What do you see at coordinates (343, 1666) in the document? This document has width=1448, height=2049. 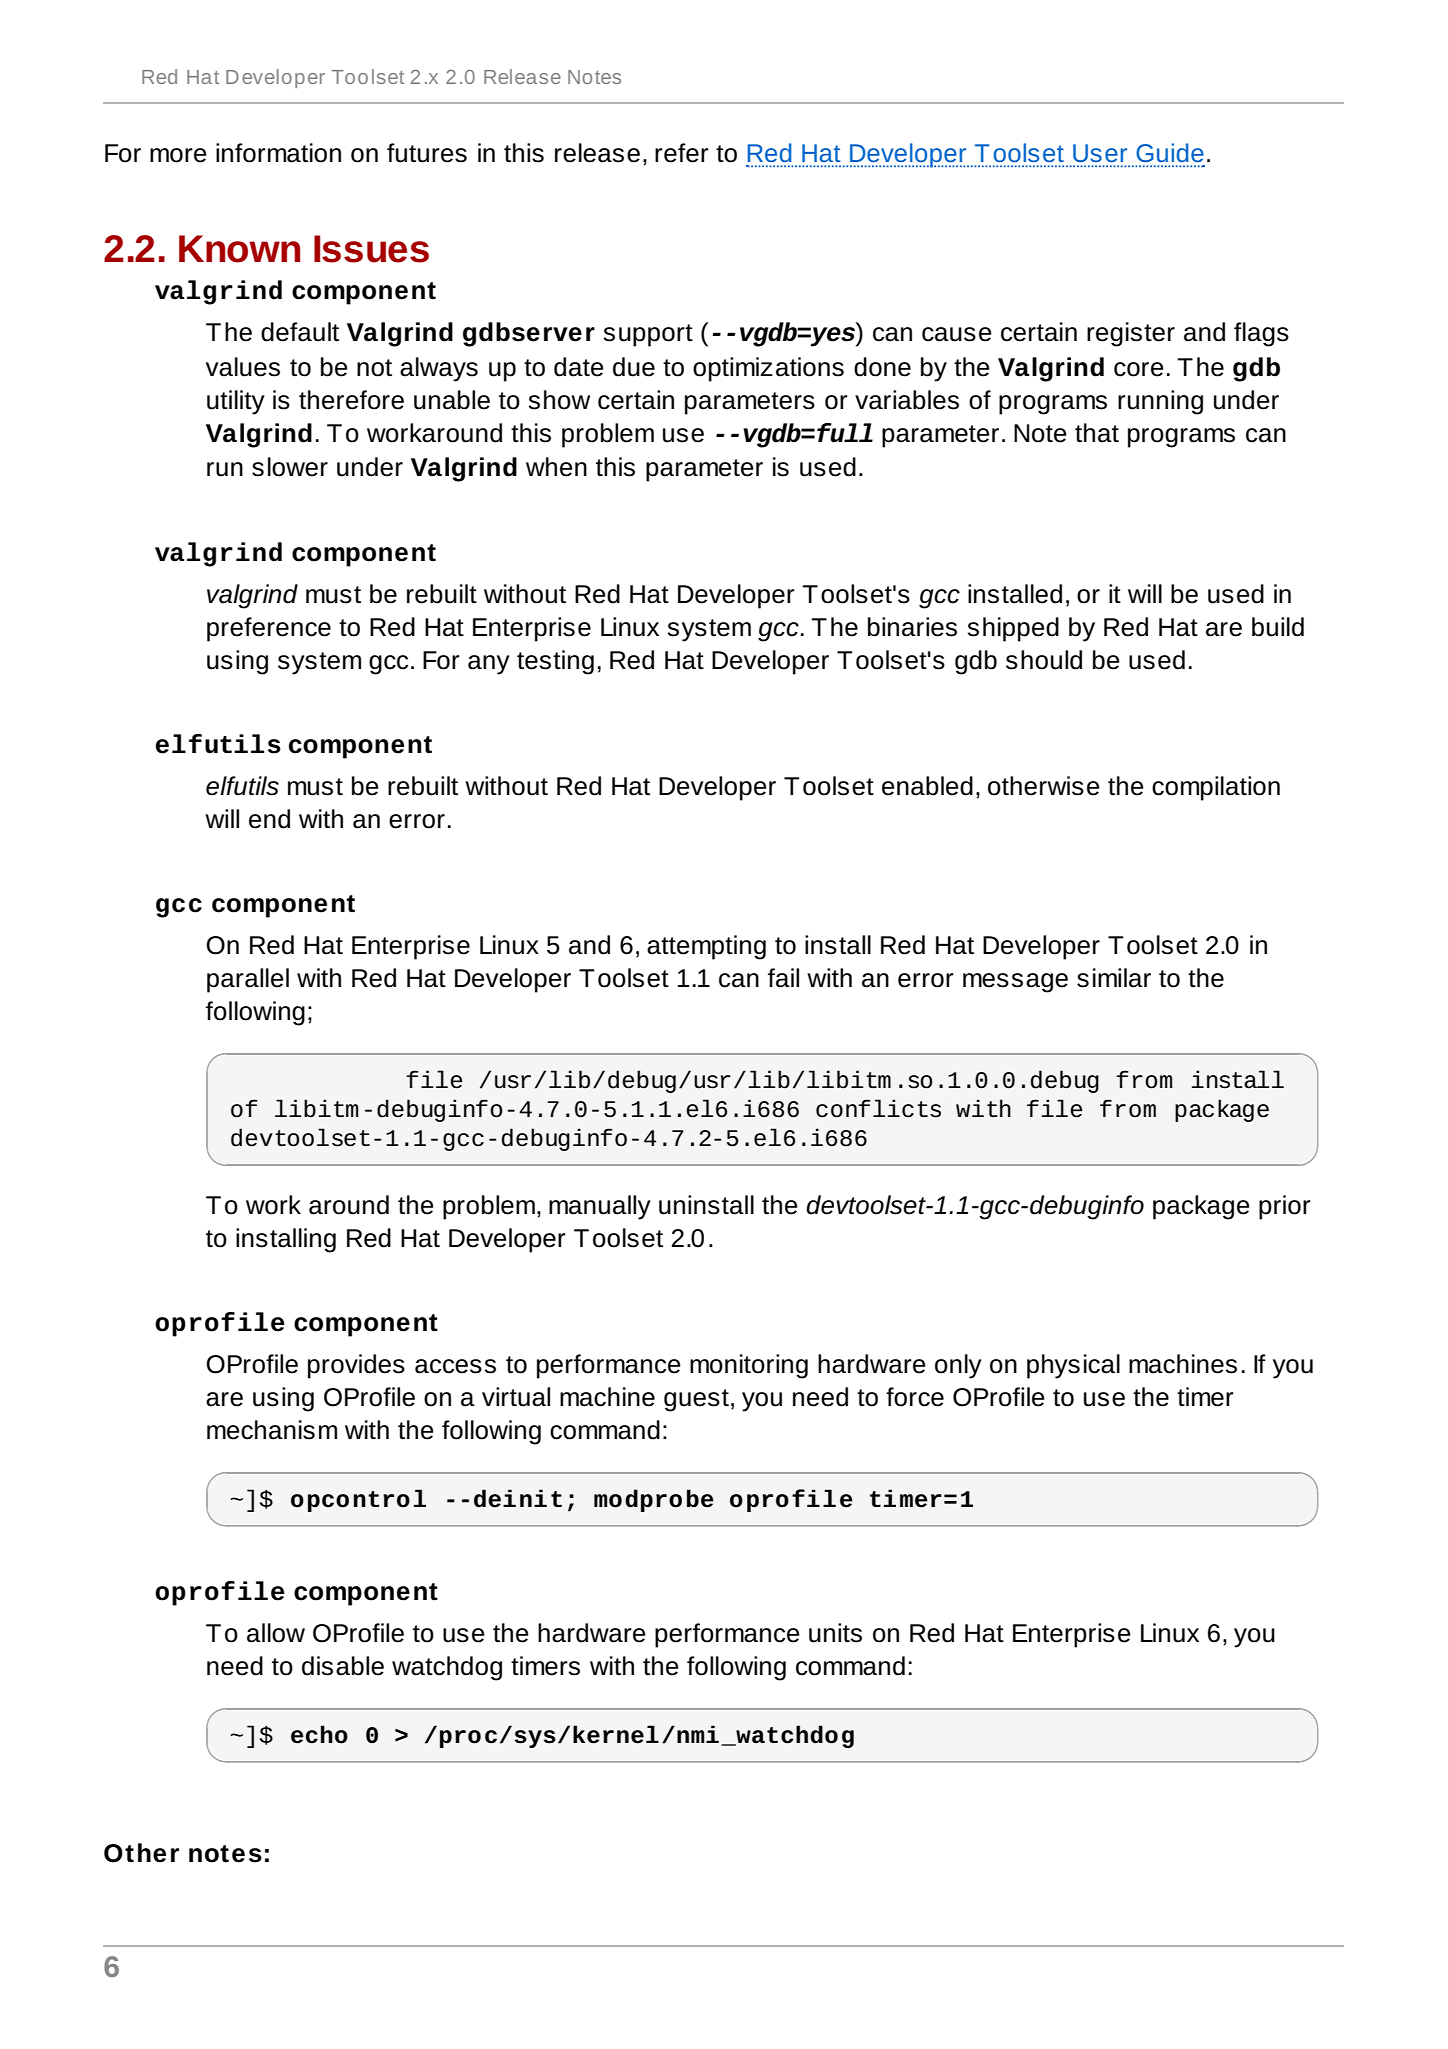 I see `disable` at bounding box center [343, 1666].
